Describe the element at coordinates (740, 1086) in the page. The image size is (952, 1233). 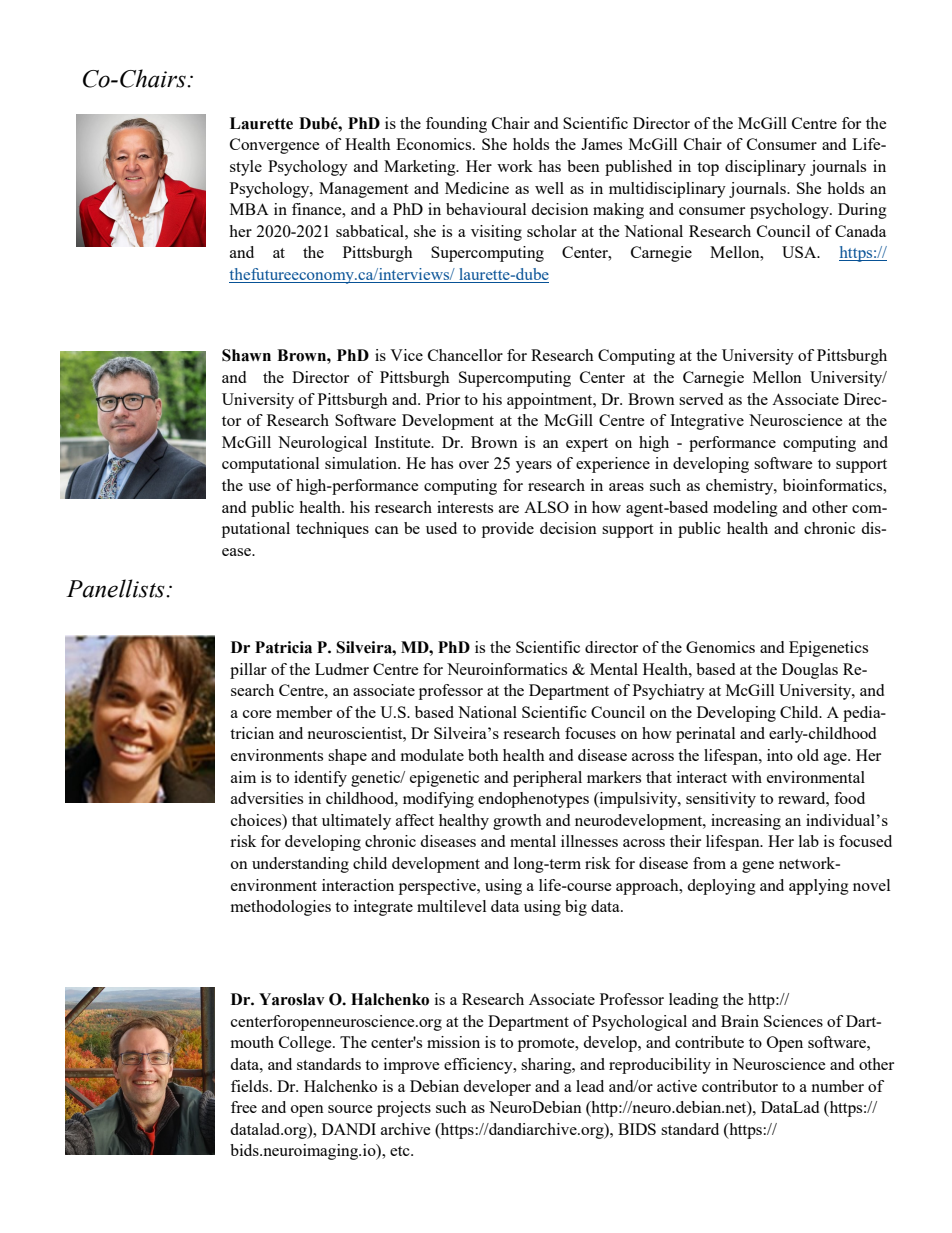
I see `contributor` at that location.
